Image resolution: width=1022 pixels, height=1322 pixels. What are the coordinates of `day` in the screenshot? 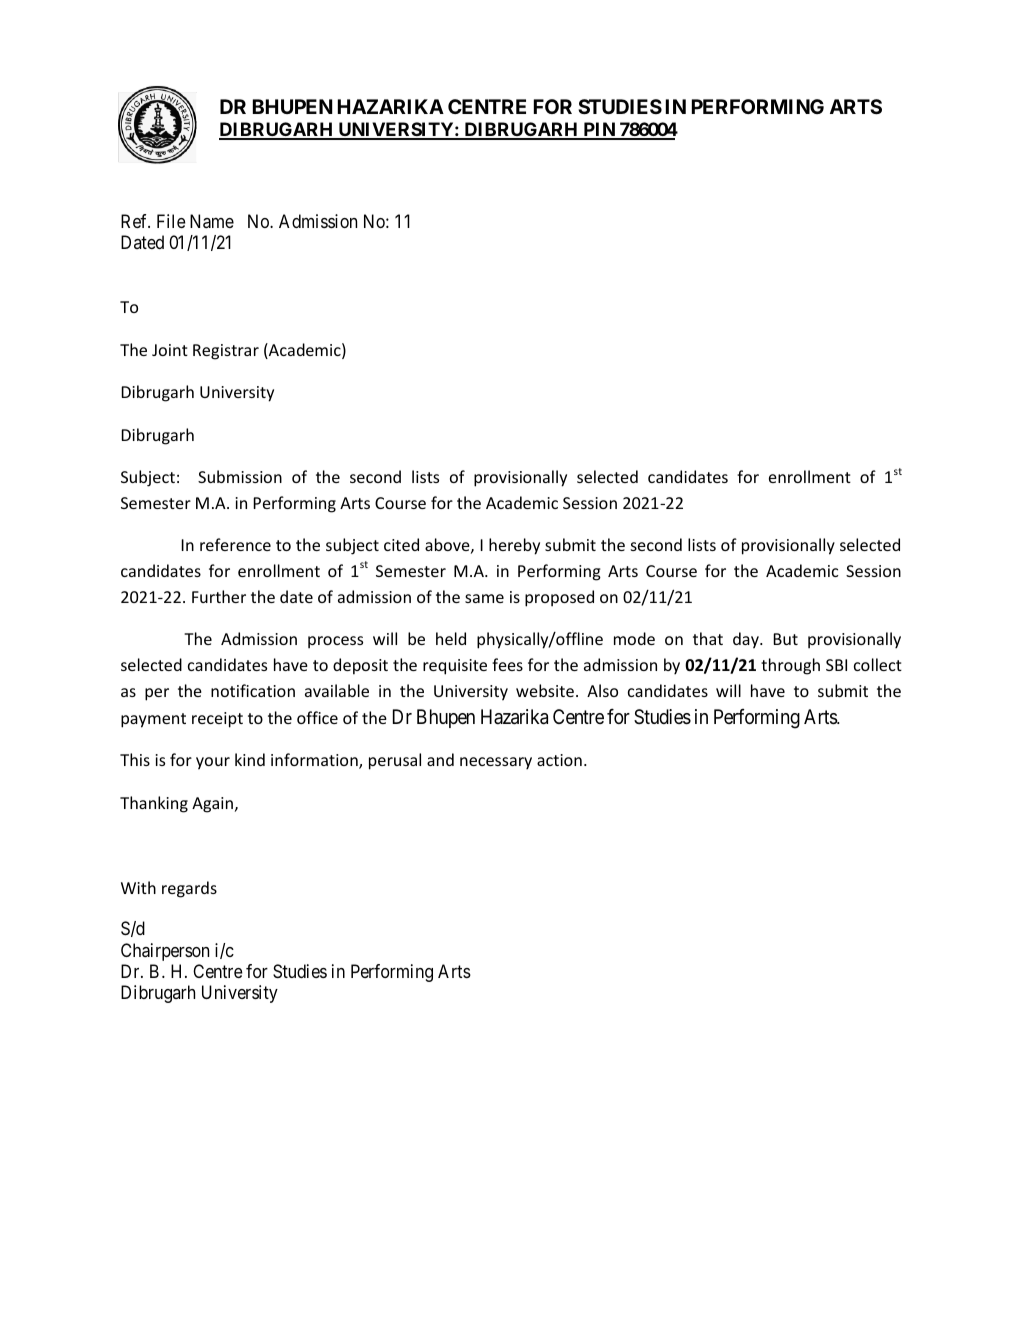 It's located at (747, 640).
